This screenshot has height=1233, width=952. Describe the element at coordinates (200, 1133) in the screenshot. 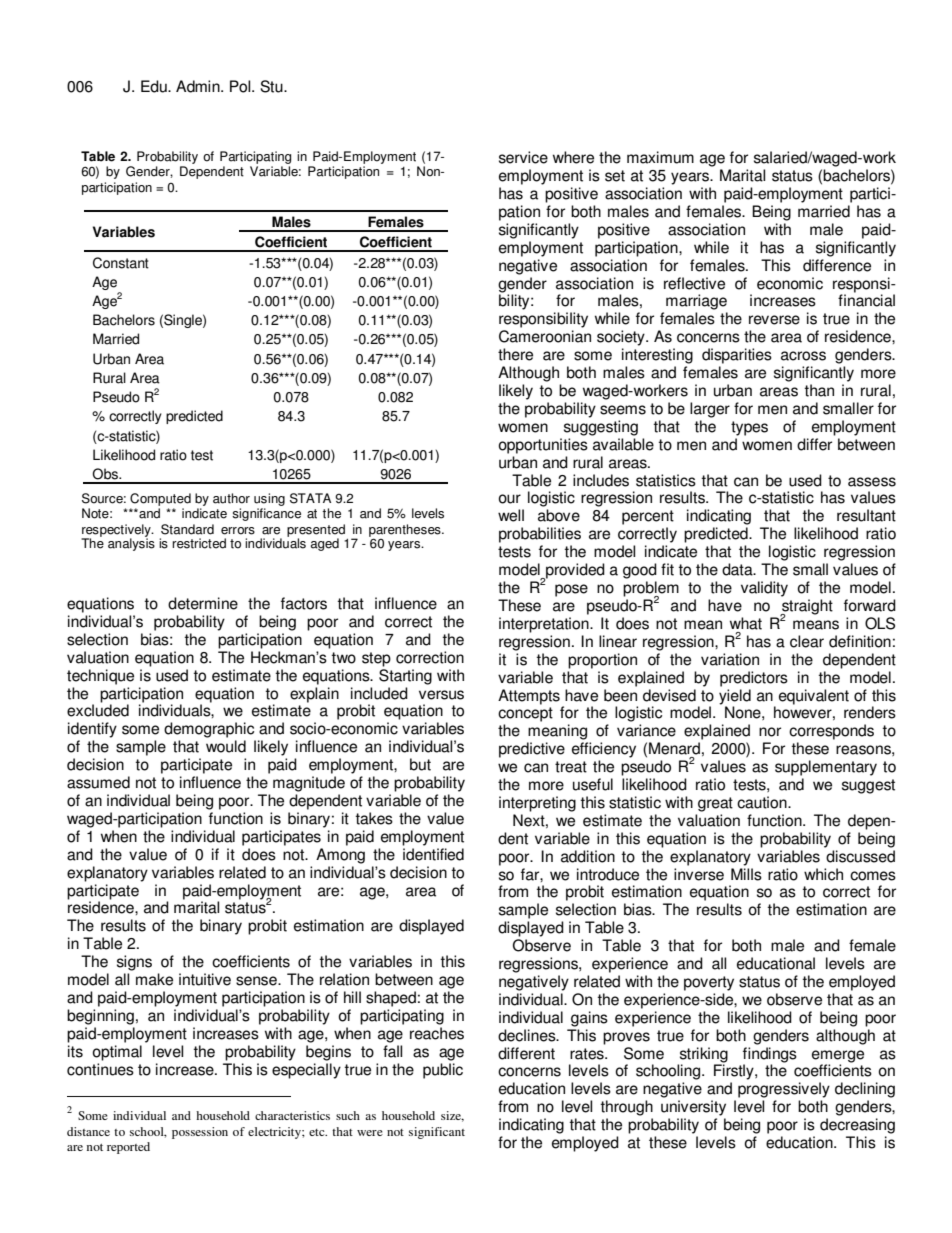

I see `possession` at that location.
